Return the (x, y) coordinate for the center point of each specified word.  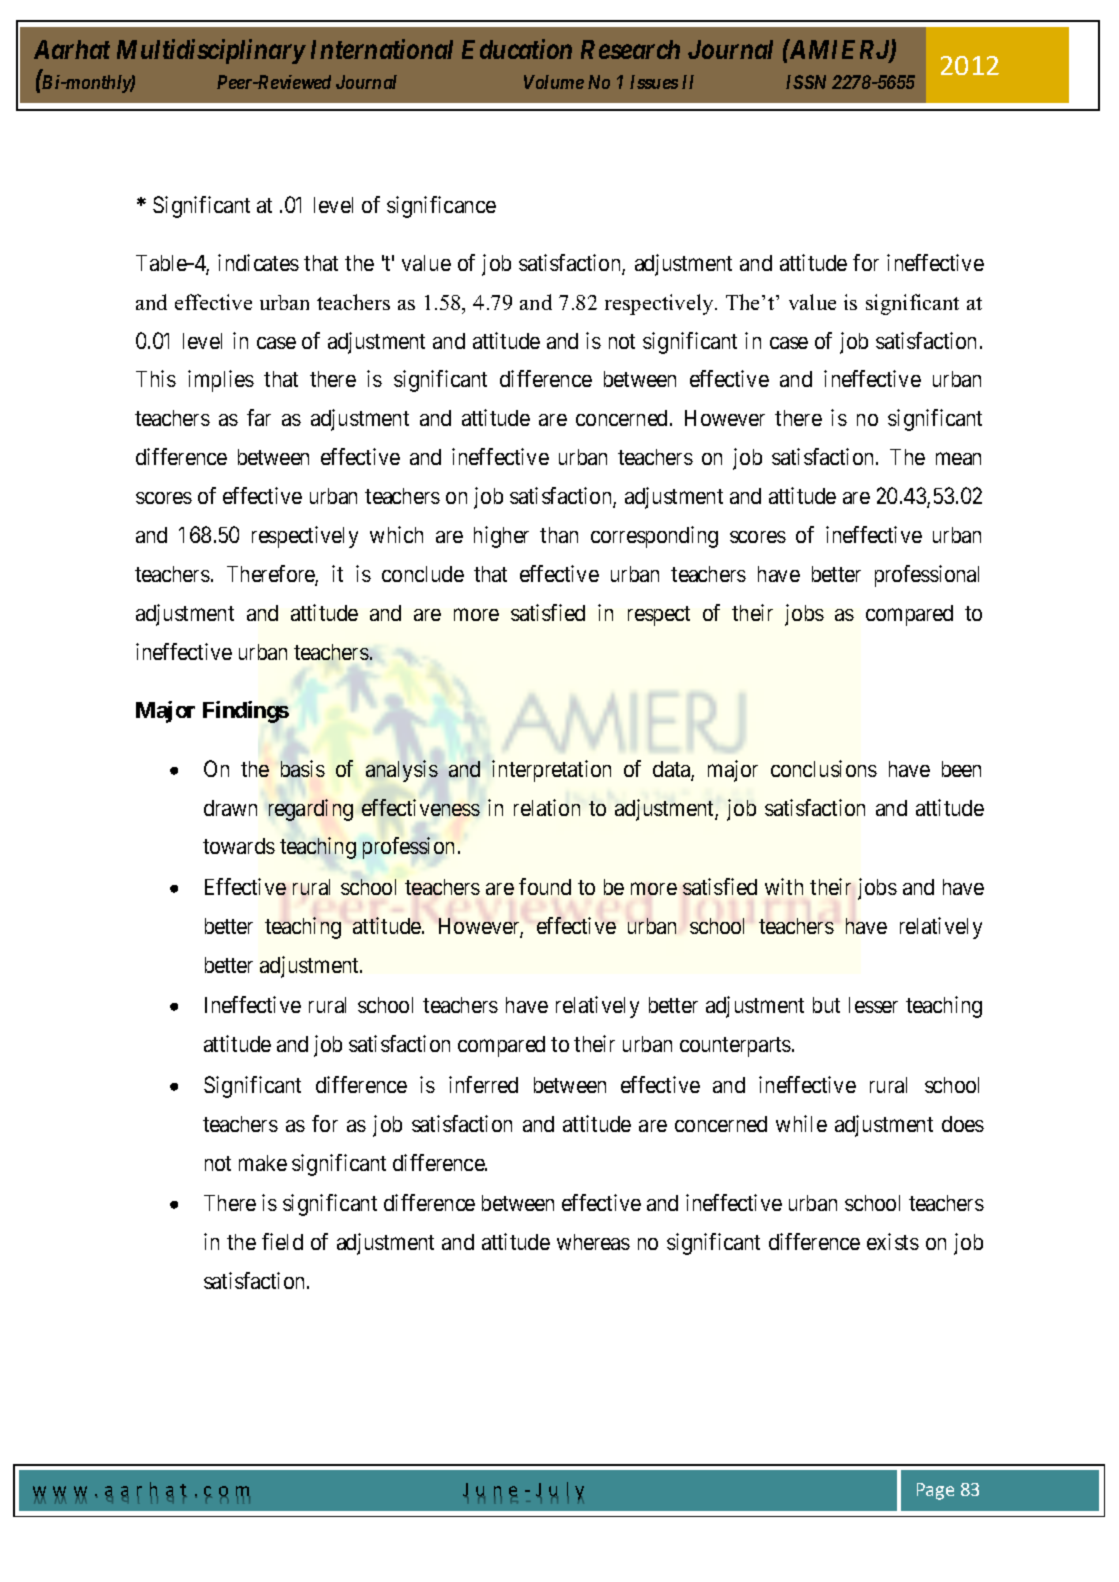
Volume (554, 82)
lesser (873, 1005)
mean (958, 459)
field (282, 1241)
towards (239, 846)
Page (935, 1491)
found (545, 886)
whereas (593, 1242)
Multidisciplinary (211, 51)
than (559, 535)
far (259, 417)
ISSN (806, 82)
